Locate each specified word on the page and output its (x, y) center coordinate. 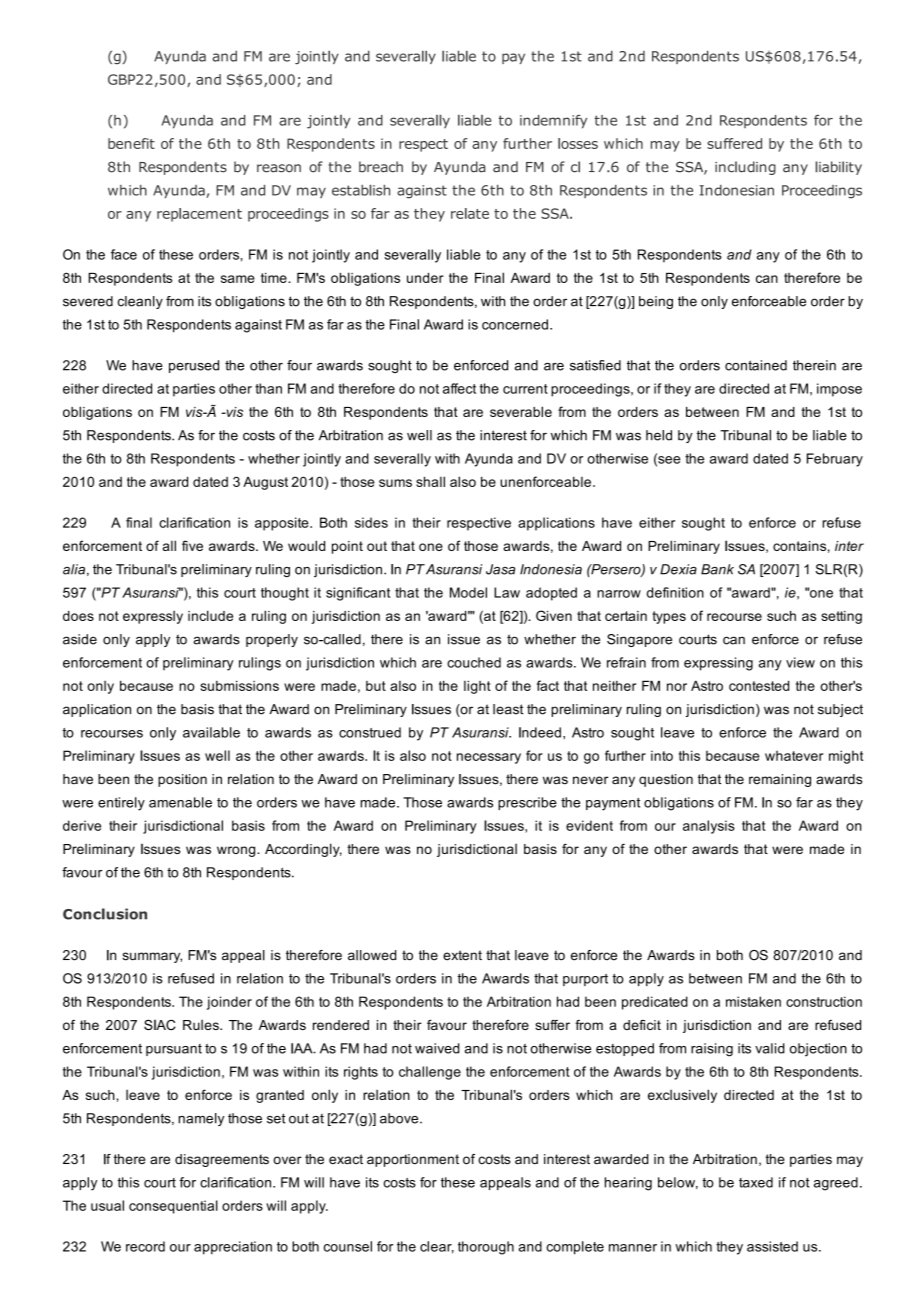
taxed (756, 1182)
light (477, 687)
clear (437, 1247)
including (745, 168)
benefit (131, 143)
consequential (173, 1207)
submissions (239, 685)
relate (470, 213)
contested (759, 685)
